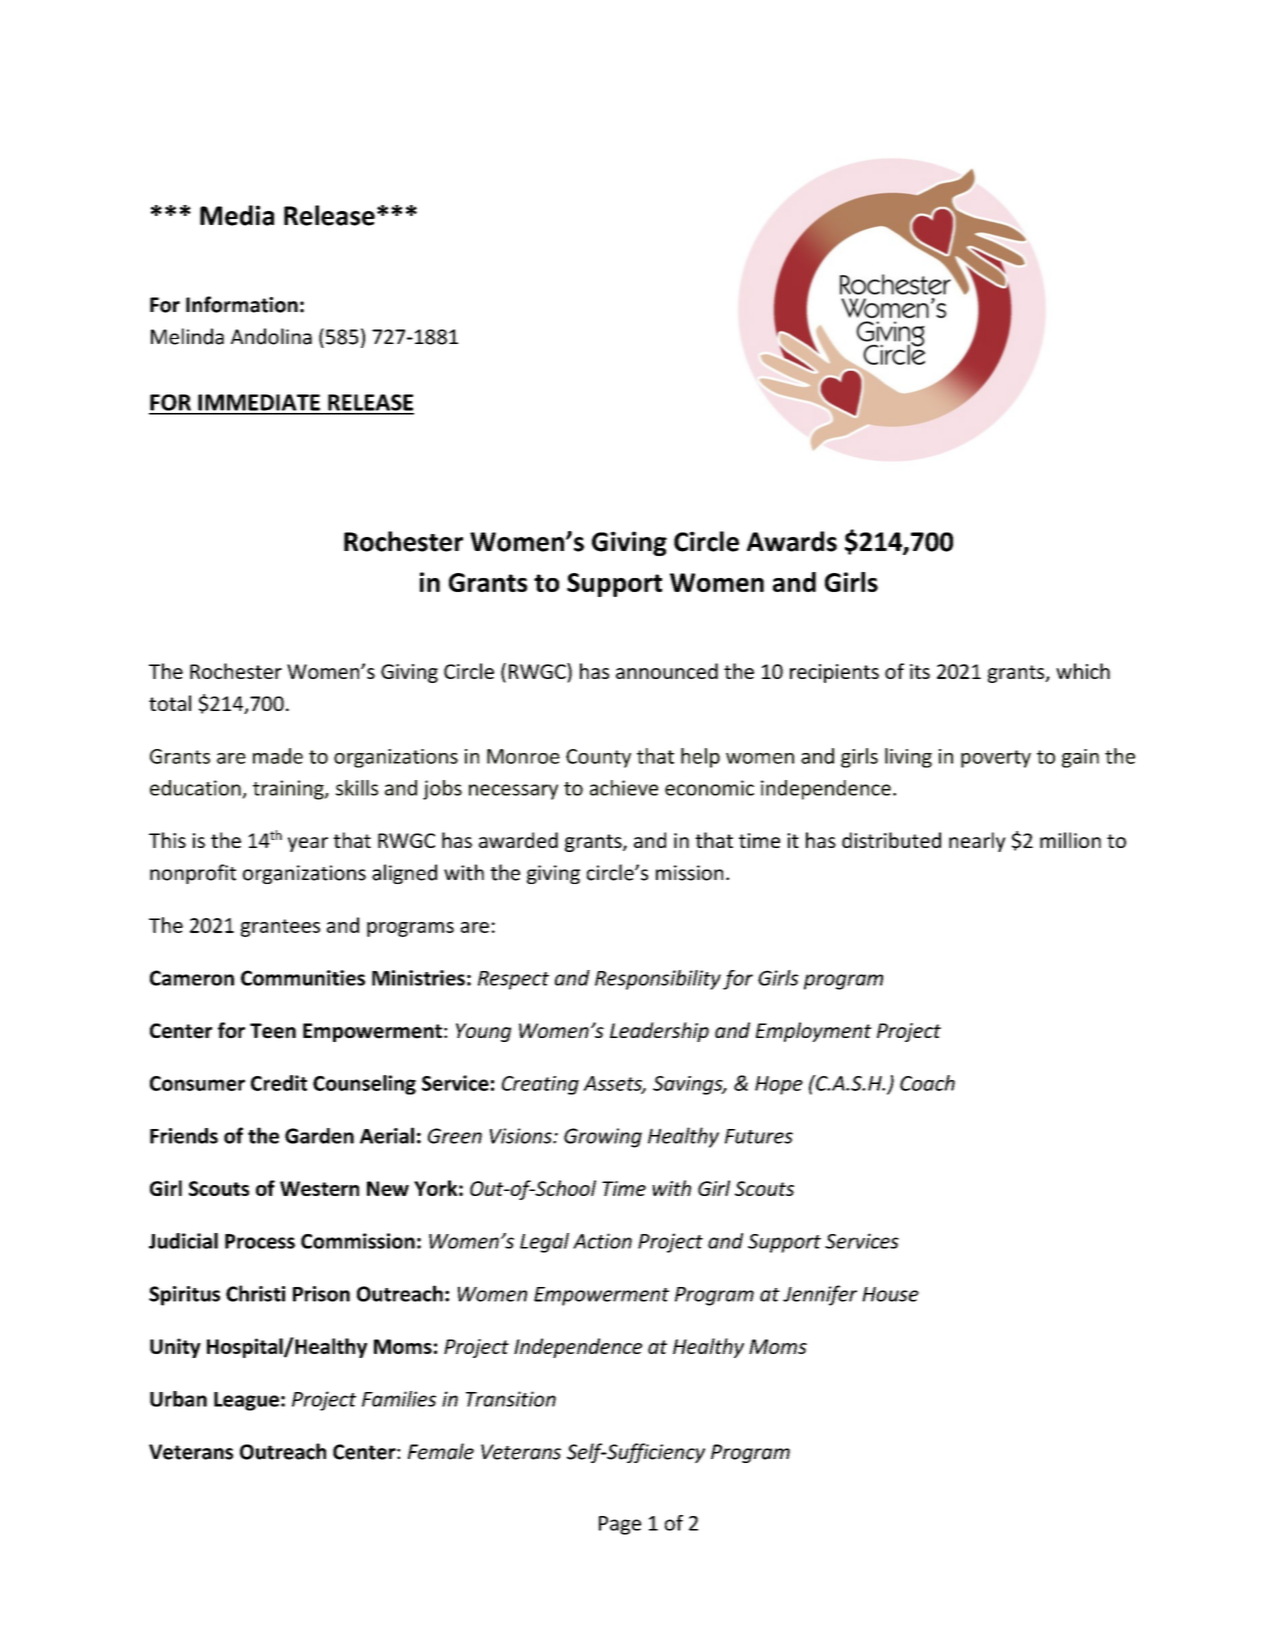 This image has height=1639, width=1267. What do you see at coordinates (289, 790) in the image?
I see `training` at bounding box center [289, 790].
